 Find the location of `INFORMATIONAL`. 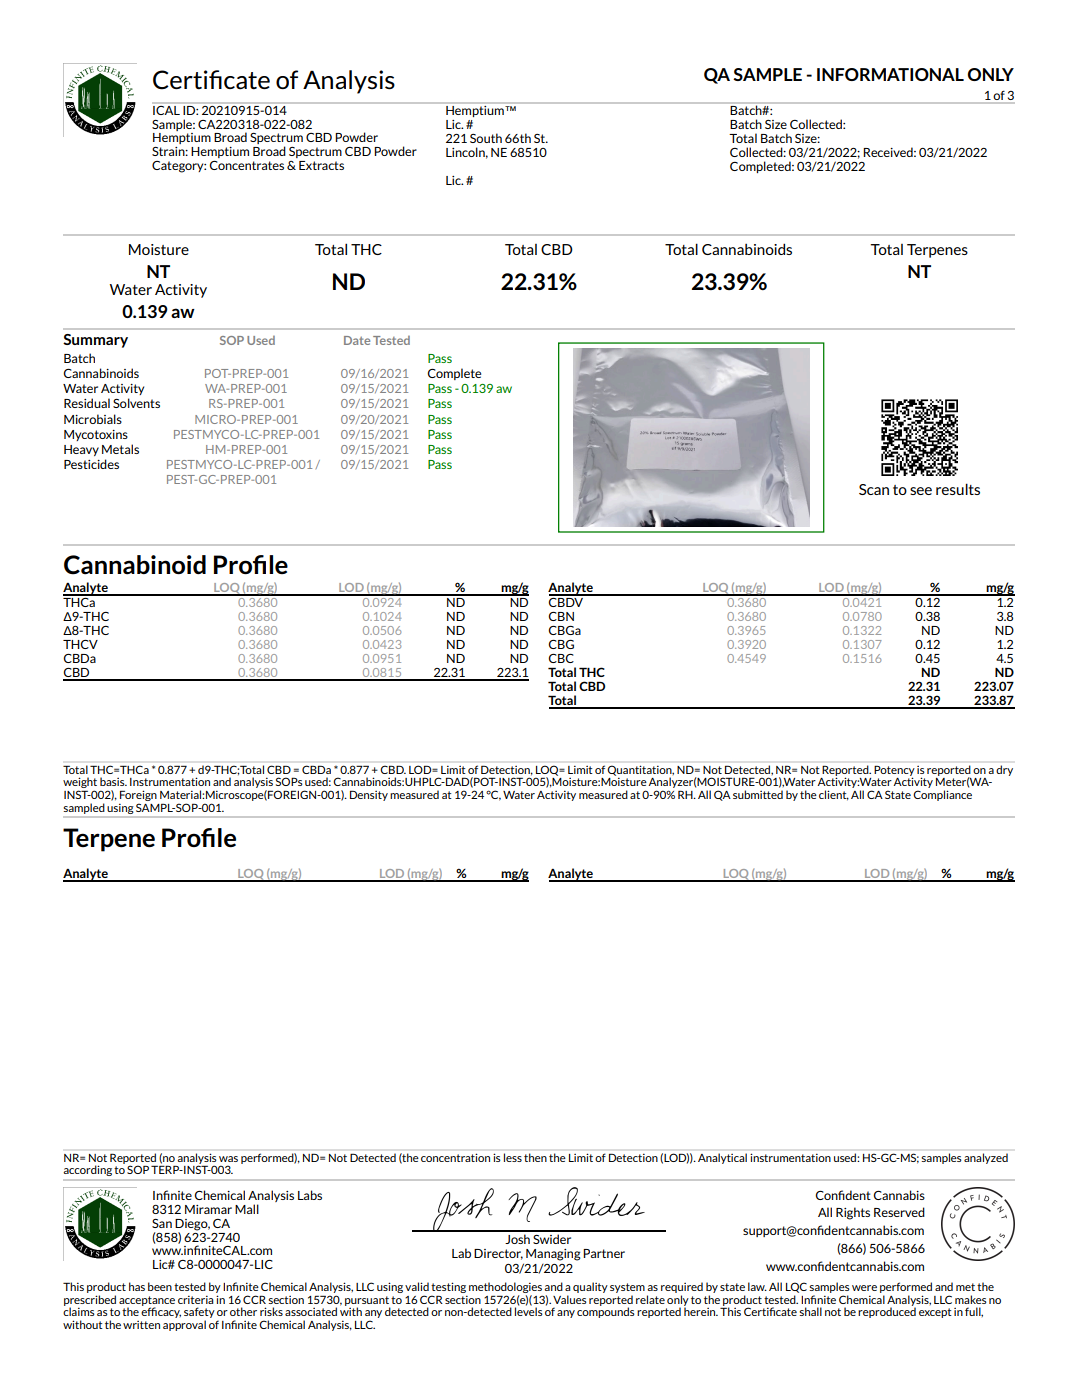

INFORMATIONAL is located at coordinates (890, 74).
